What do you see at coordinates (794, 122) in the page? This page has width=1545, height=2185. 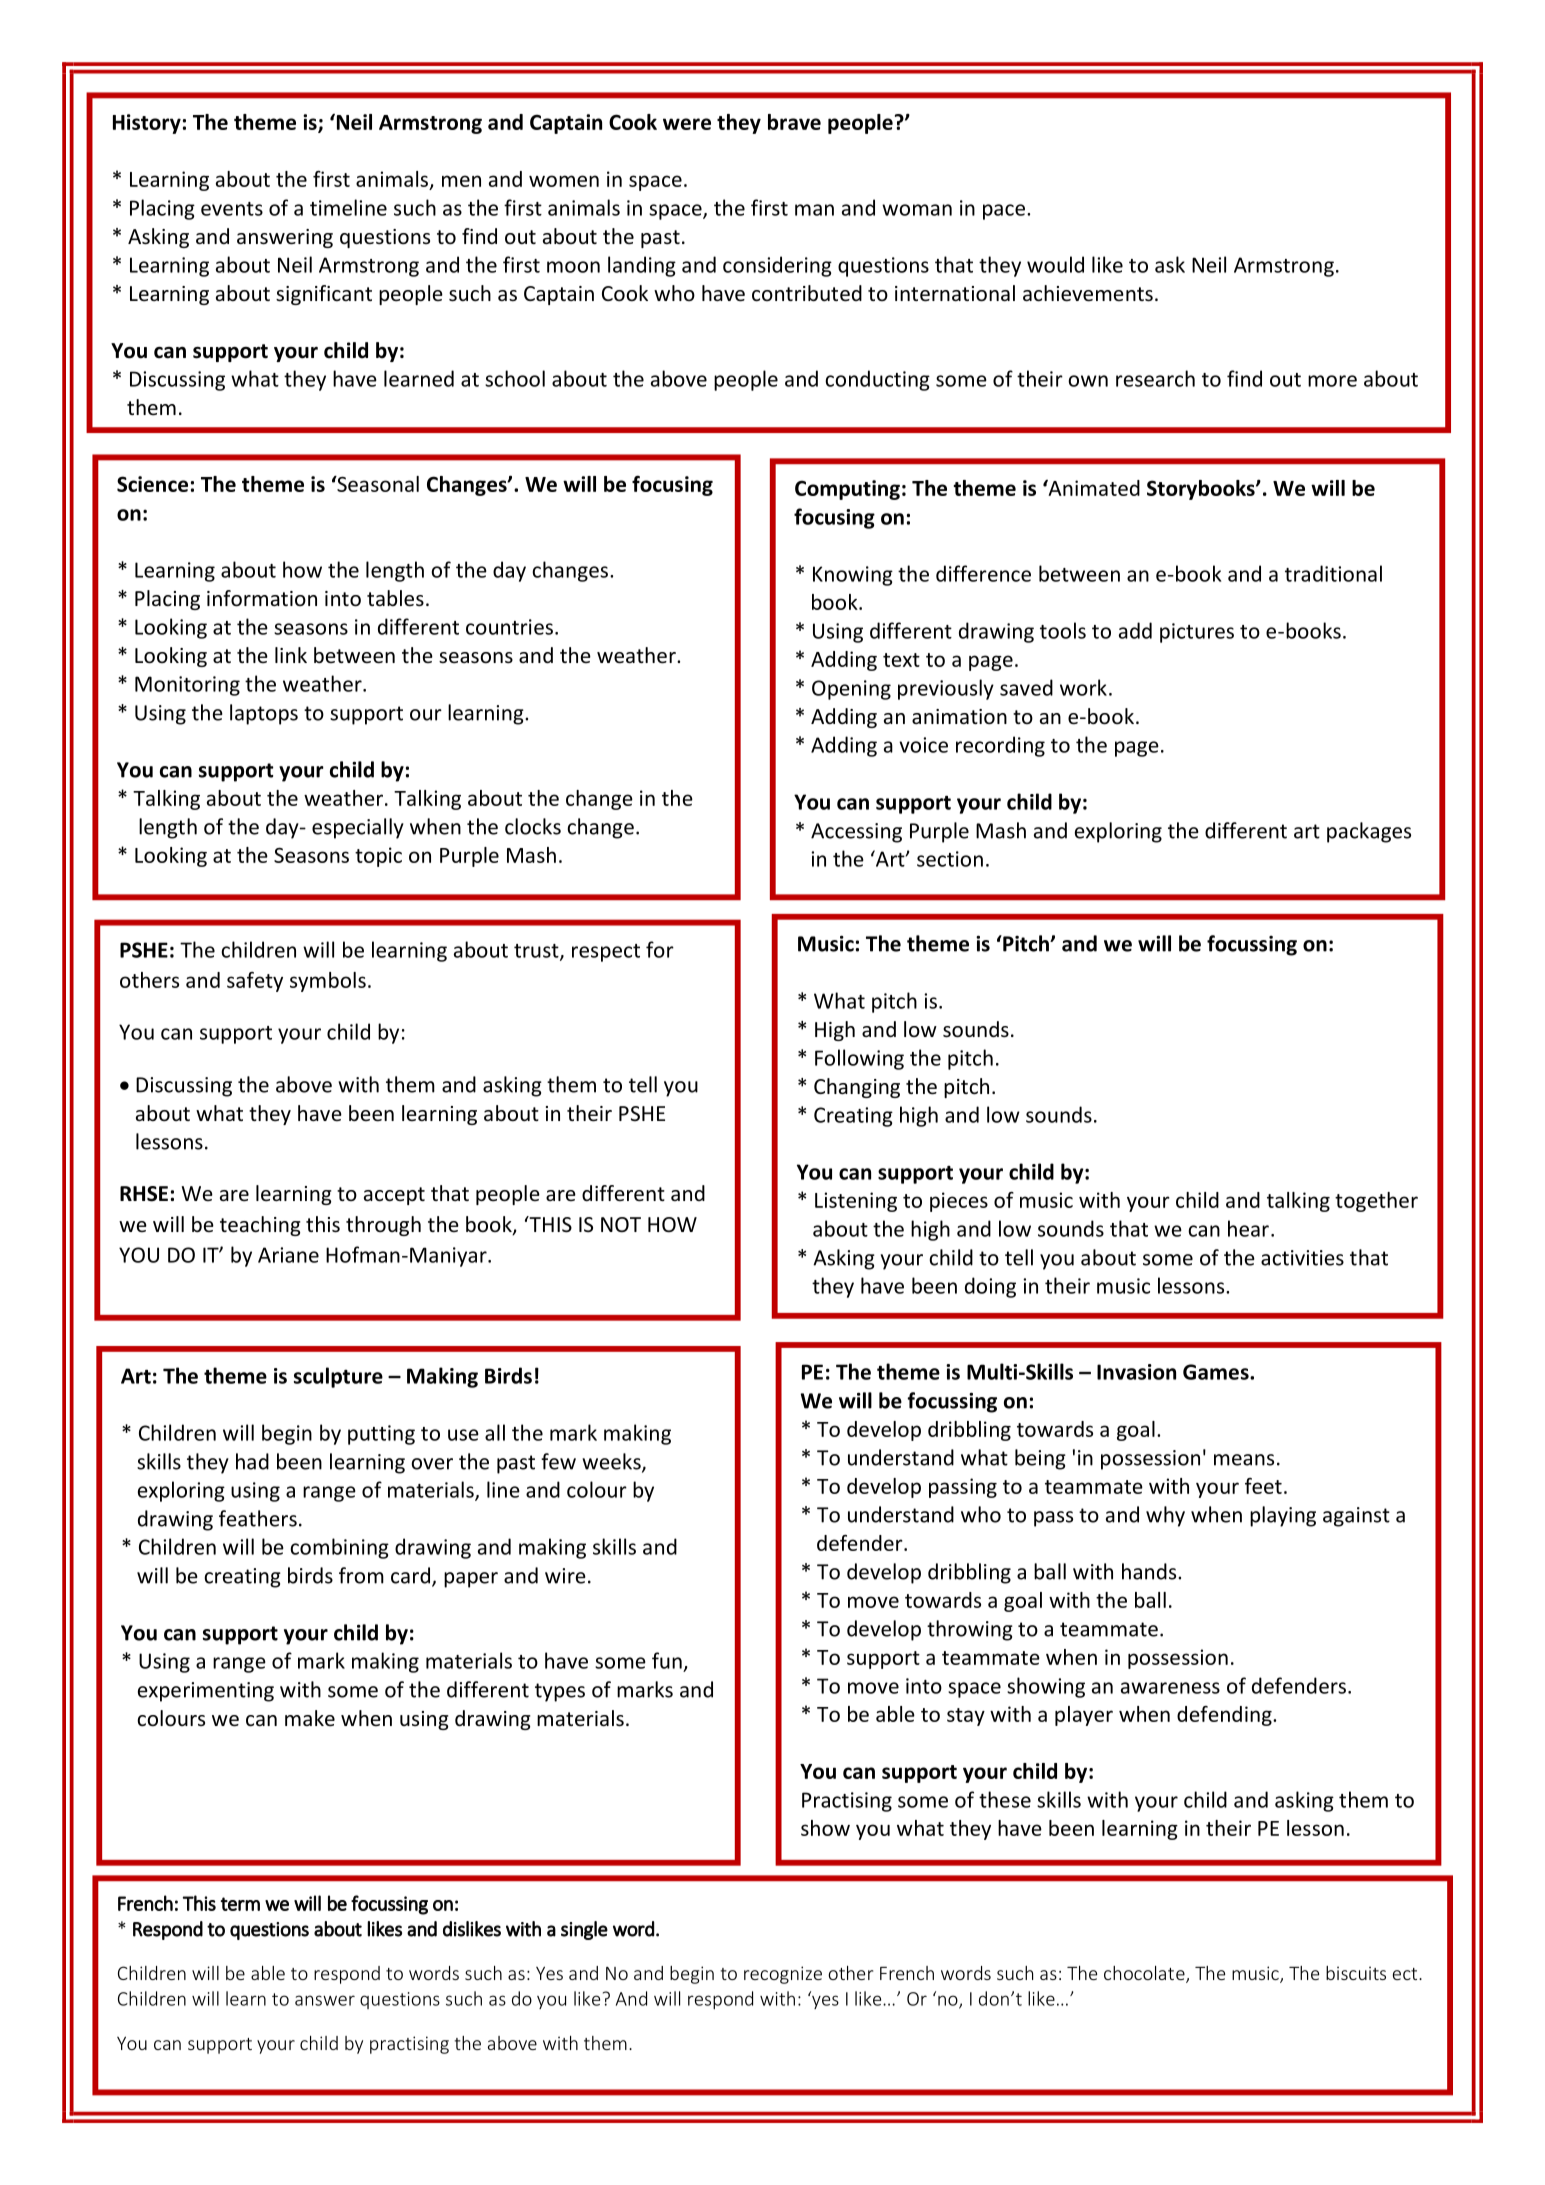 I see `brave` at bounding box center [794, 122].
